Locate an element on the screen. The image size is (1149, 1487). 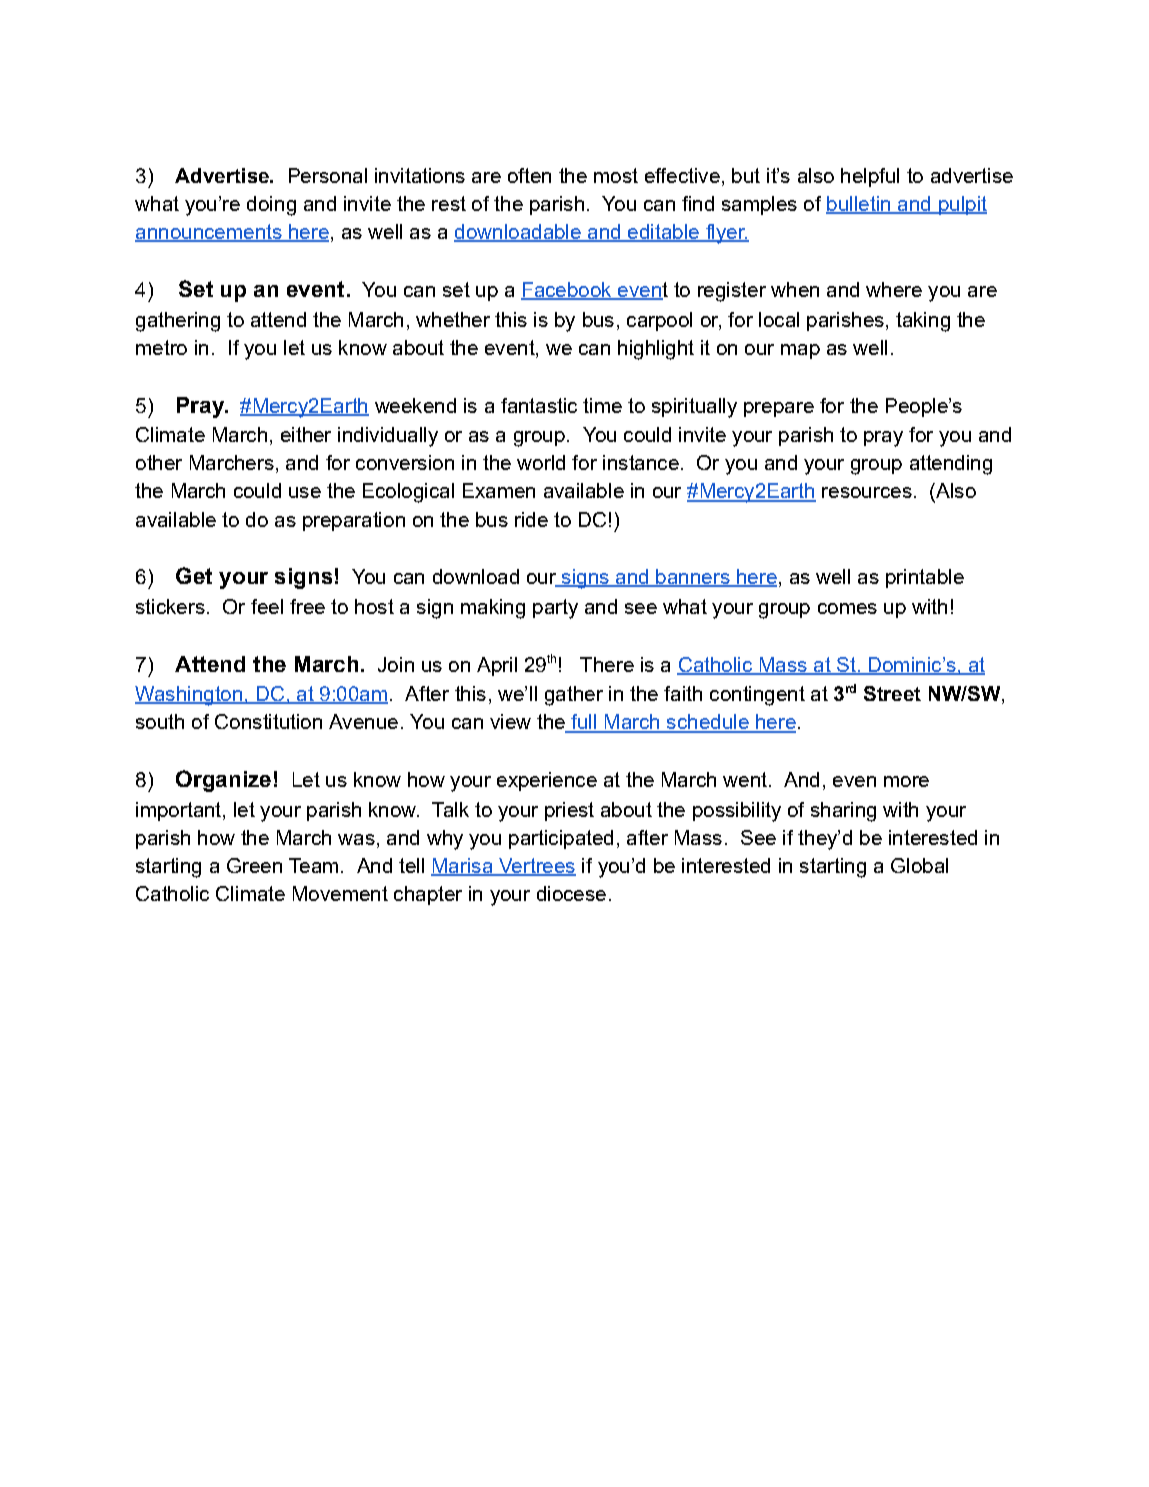
either is located at coordinates (306, 434).
